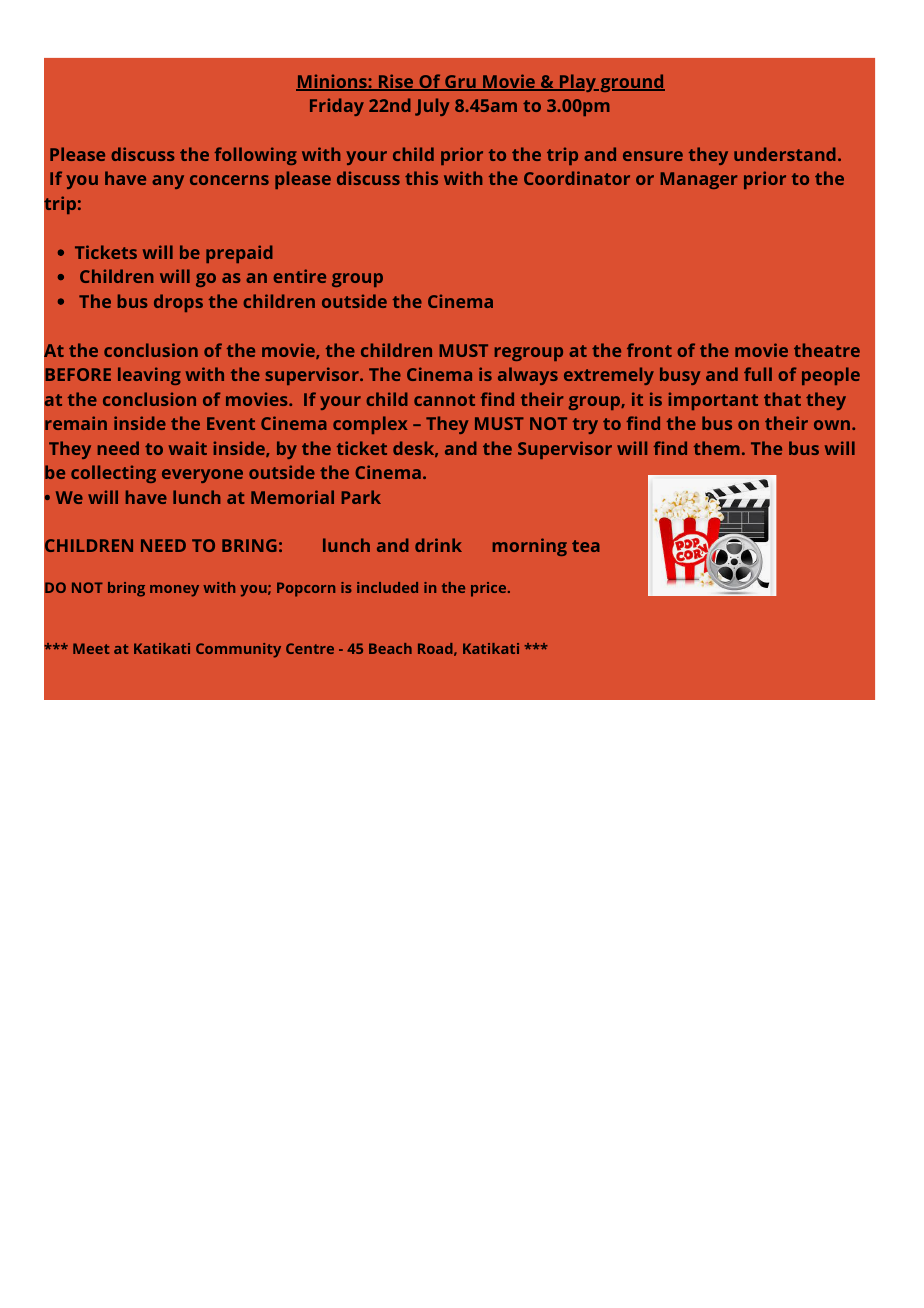 Image resolution: width=924 pixels, height=1308 pixels. What do you see at coordinates (631, 83) in the screenshot?
I see `ground` at bounding box center [631, 83].
